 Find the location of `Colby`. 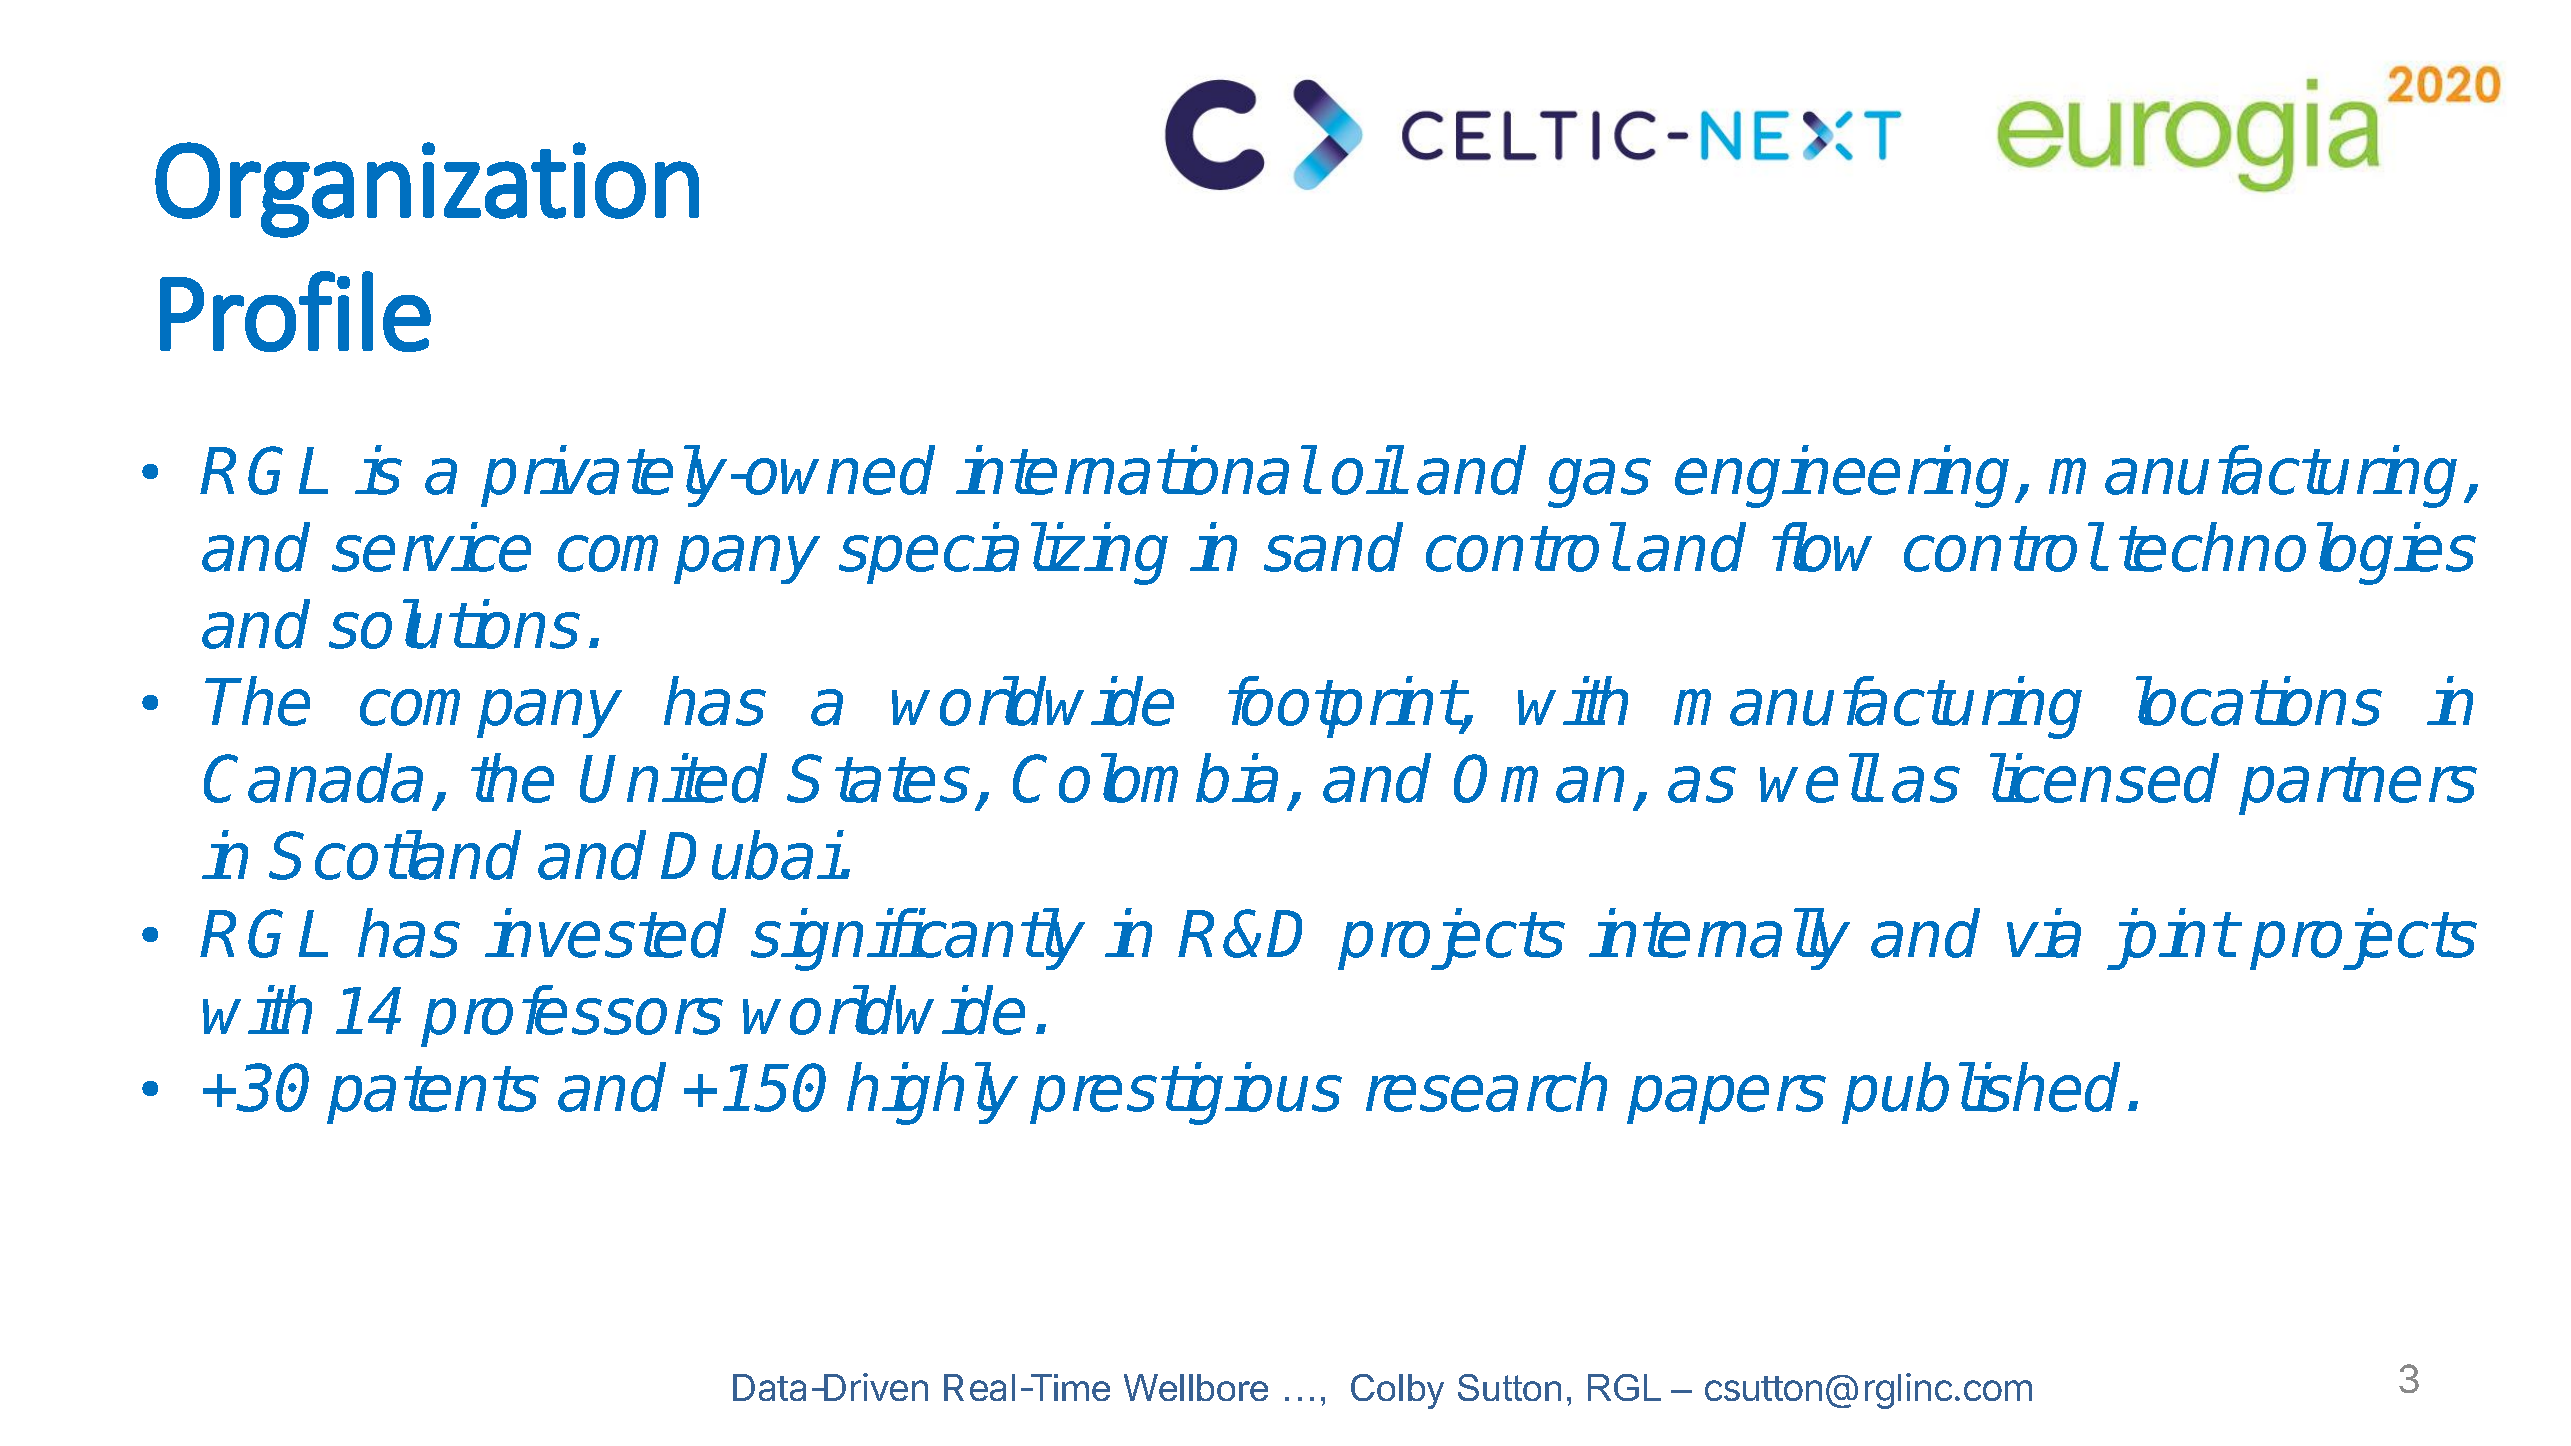

Colby is located at coordinates (1397, 1391).
